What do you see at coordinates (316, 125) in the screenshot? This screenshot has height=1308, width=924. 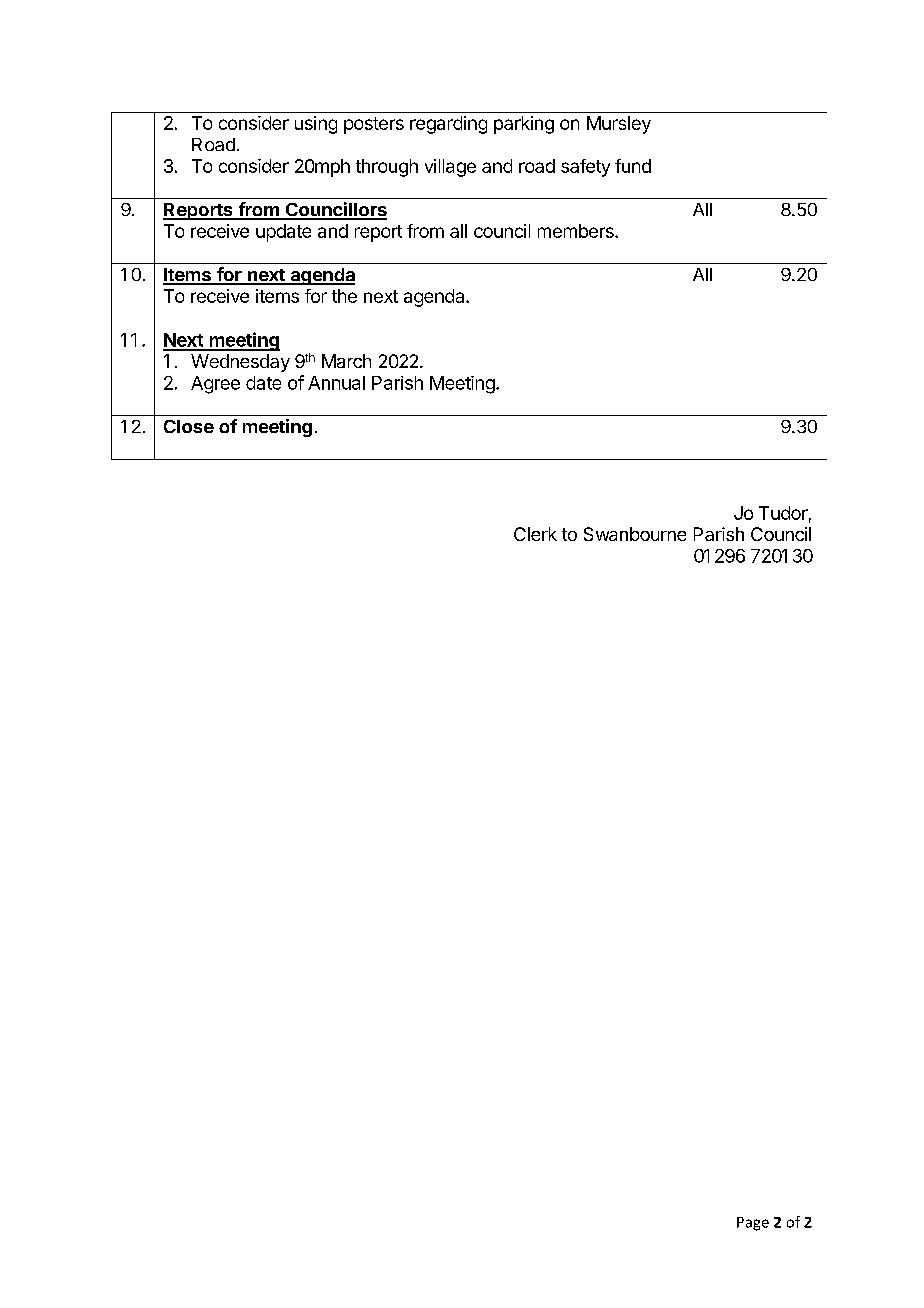 I see `using` at bounding box center [316, 125].
